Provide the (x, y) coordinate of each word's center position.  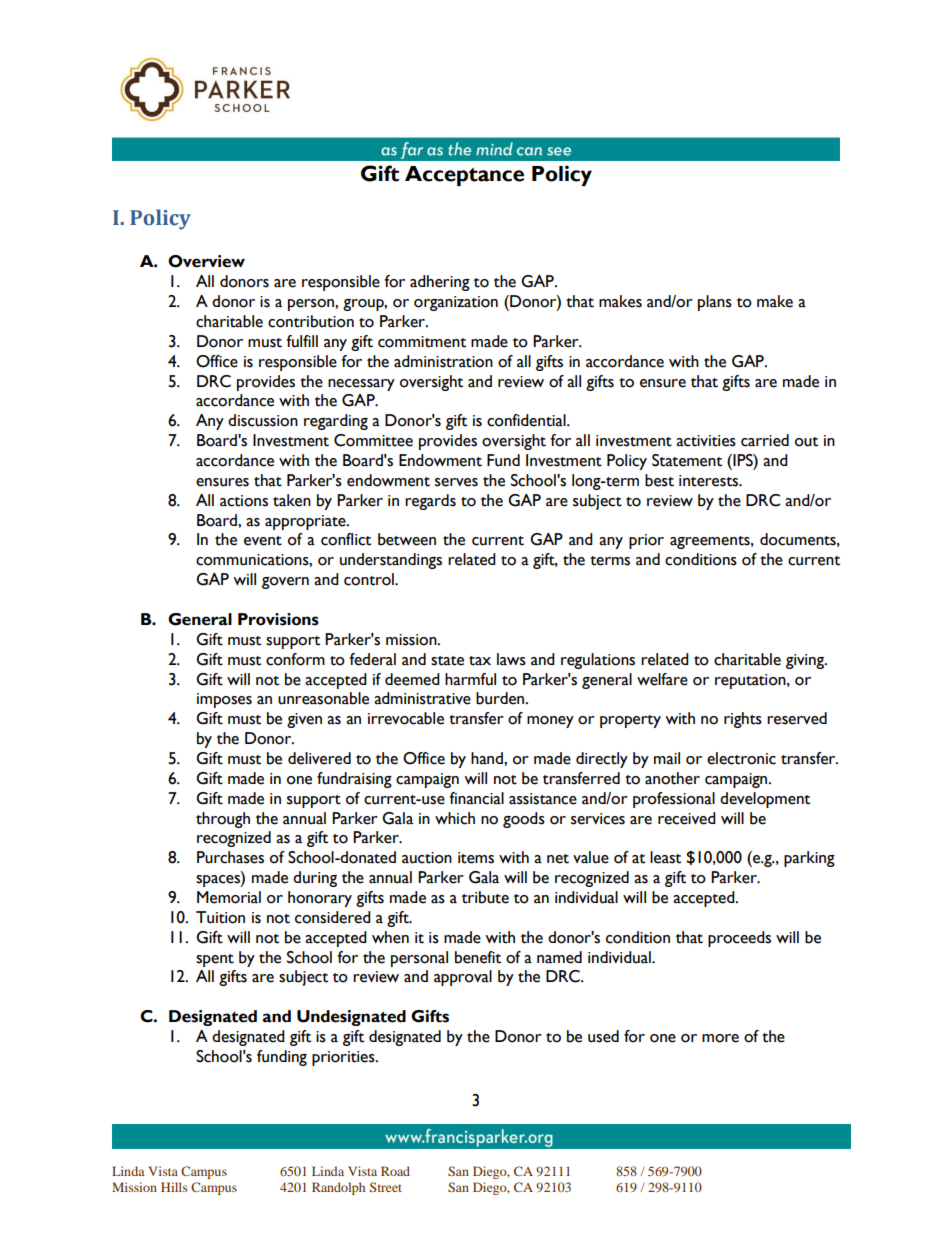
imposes (224, 700)
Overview (206, 261)
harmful (470, 679)
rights (743, 720)
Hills (174, 1187)
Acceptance (464, 176)
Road (395, 1171)
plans (715, 303)
